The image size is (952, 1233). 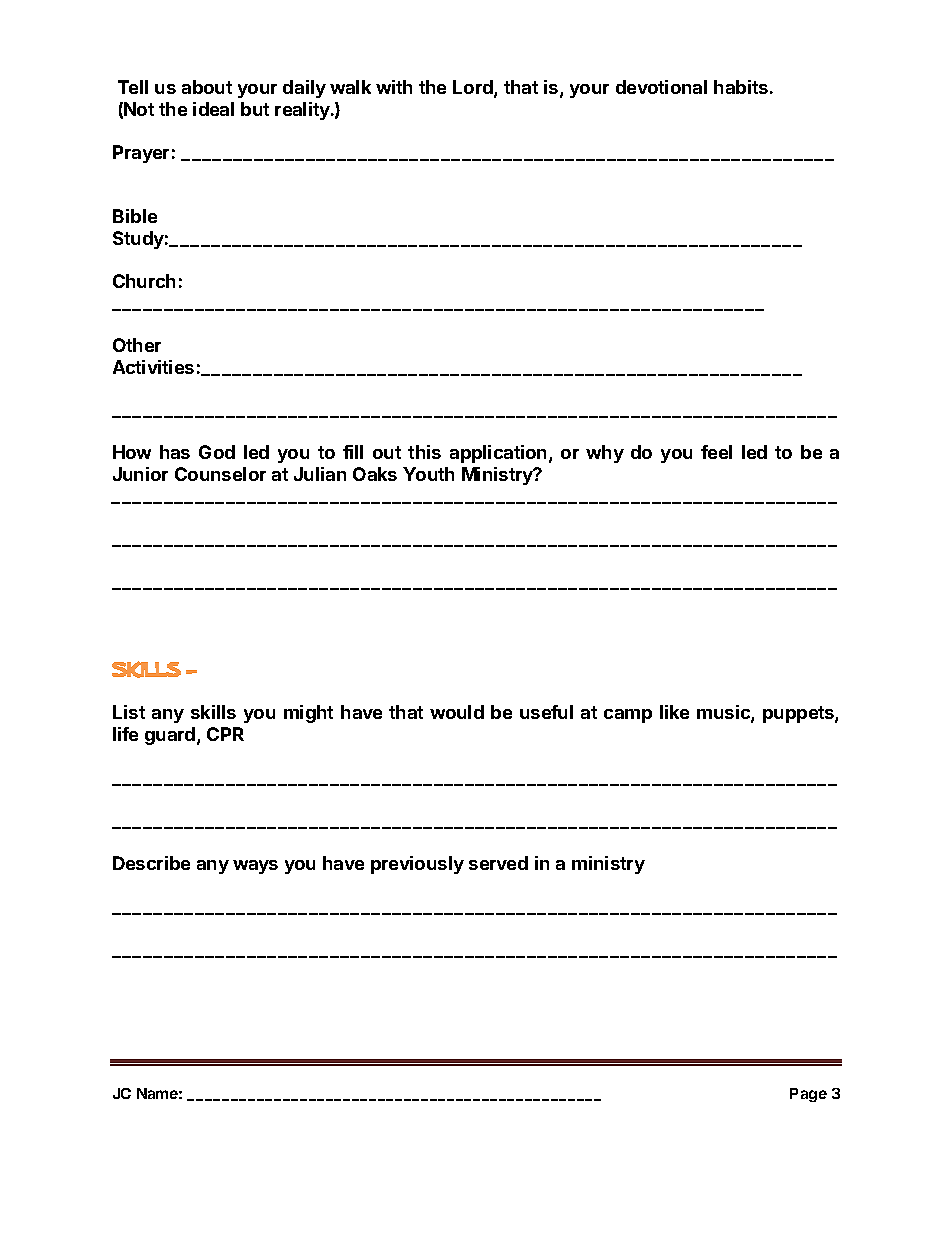 I want to click on would, so click(x=457, y=712).
